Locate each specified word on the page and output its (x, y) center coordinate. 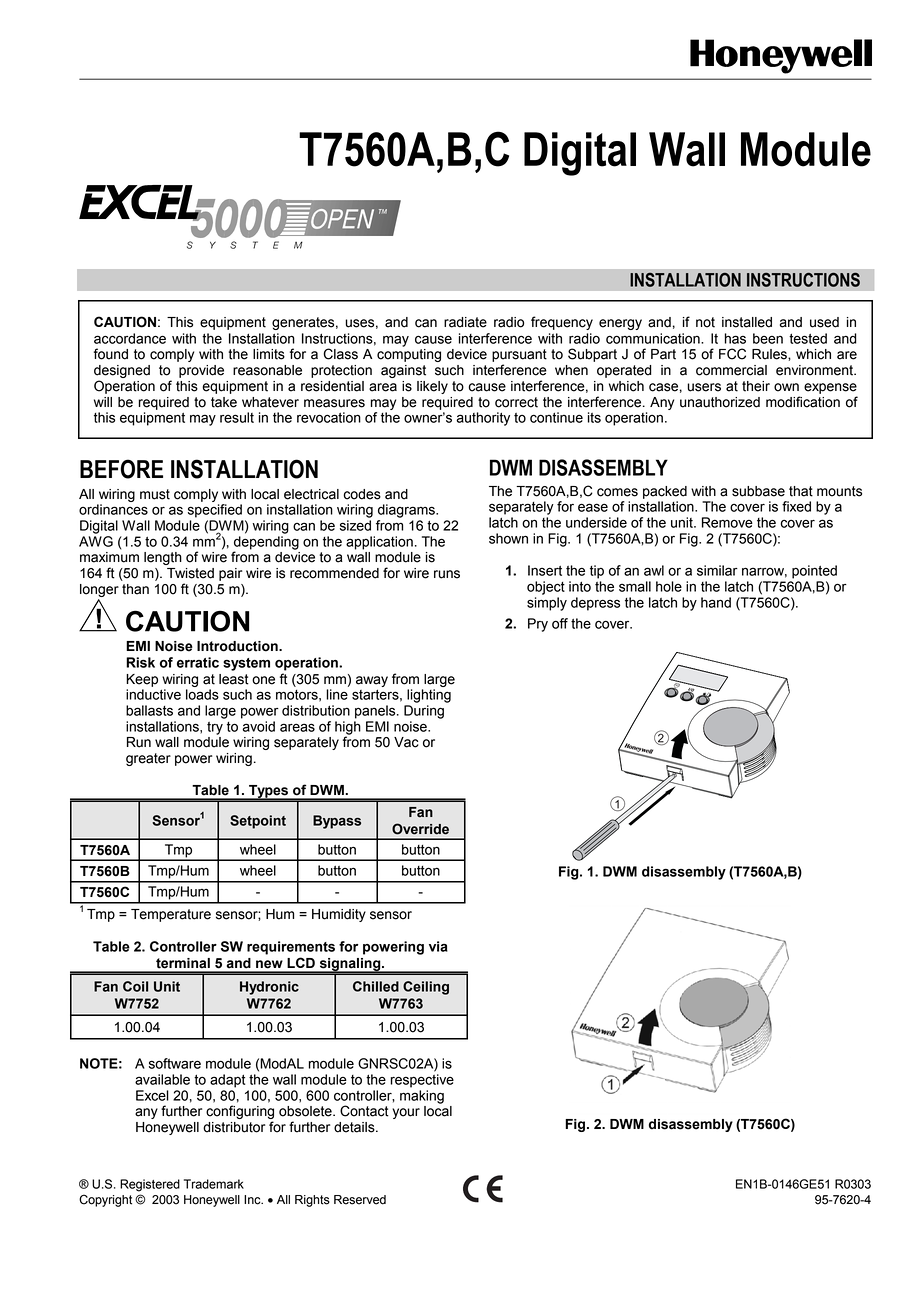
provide (201, 371)
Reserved (360, 1200)
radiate (465, 322)
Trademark (214, 1184)
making (422, 1097)
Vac (406, 742)
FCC (732, 354)
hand (716, 602)
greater (148, 759)
